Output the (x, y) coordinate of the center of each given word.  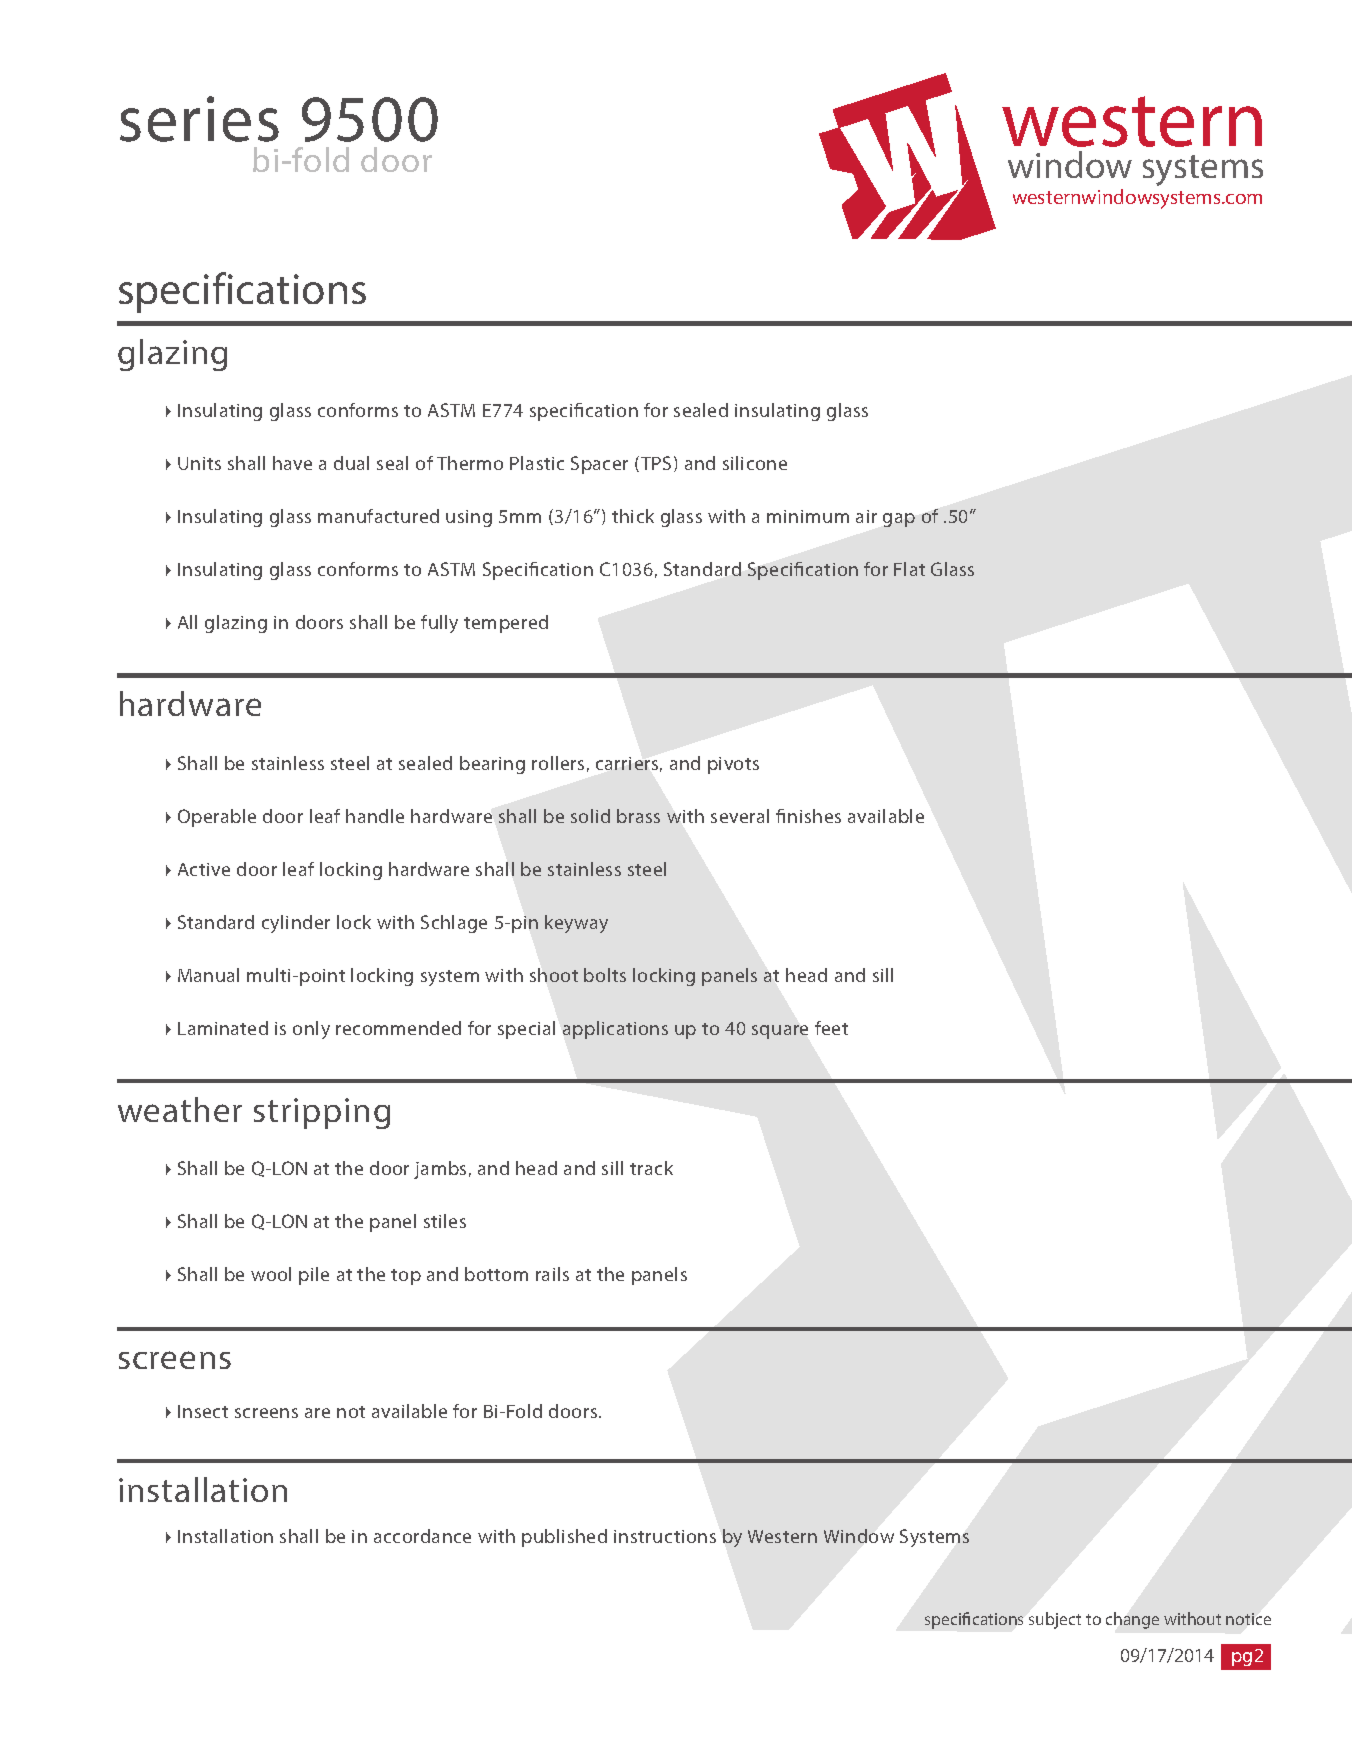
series (199, 119)
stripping (322, 1113)
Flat (909, 569)
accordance (422, 1536)
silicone (755, 463)
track (651, 1168)
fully (439, 624)
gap (899, 520)
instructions (665, 1536)
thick (633, 516)
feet (831, 1028)
